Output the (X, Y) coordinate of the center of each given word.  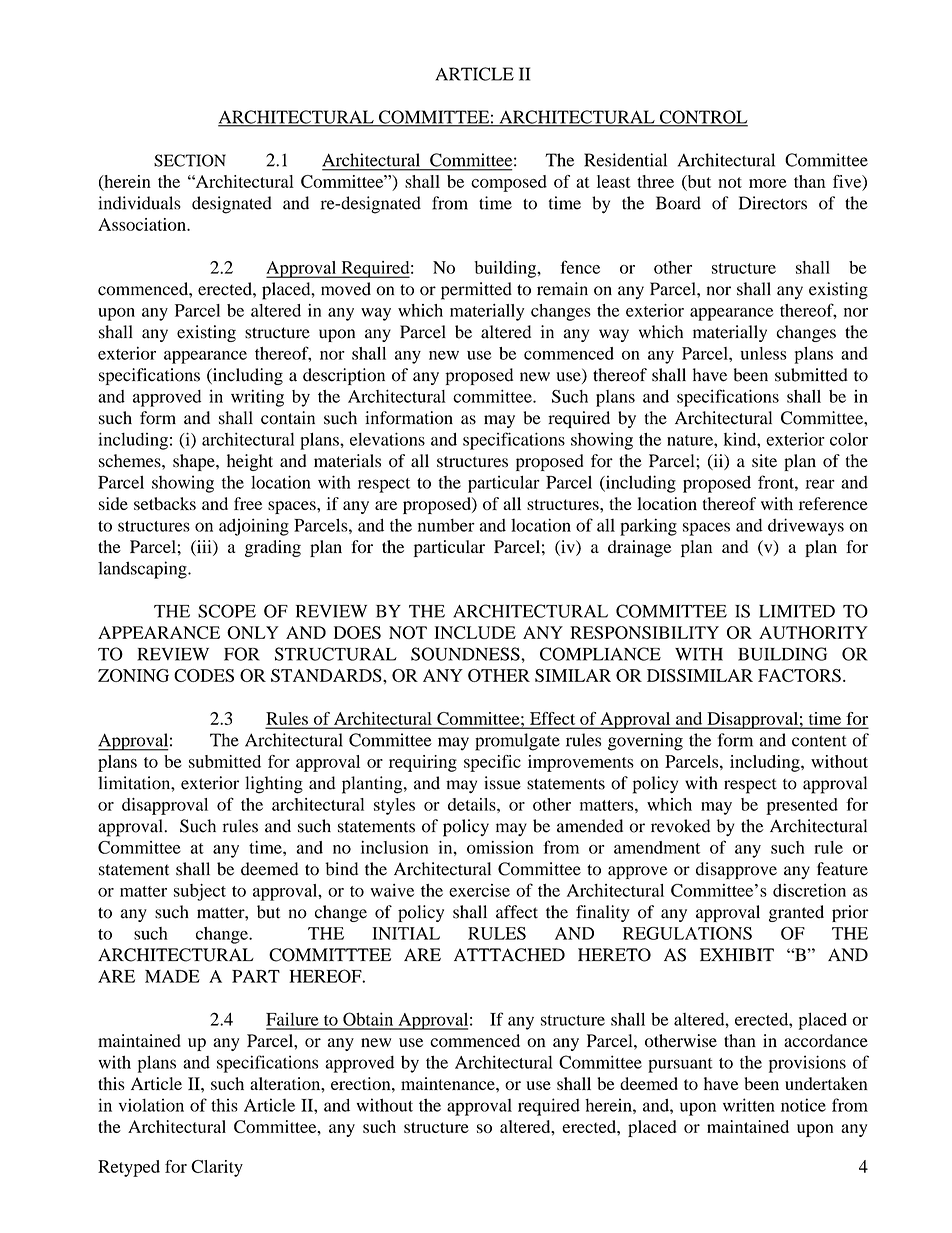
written (749, 1105)
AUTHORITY (813, 632)
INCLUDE (475, 632)
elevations (387, 439)
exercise (479, 890)
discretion (809, 890)
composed (509, 183)
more (768, 183)
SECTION (190, 160)
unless (763, 353)
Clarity (217, 1168)
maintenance (449, 1083)
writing (257, 398)
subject (200, 892)
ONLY (253, 632)
